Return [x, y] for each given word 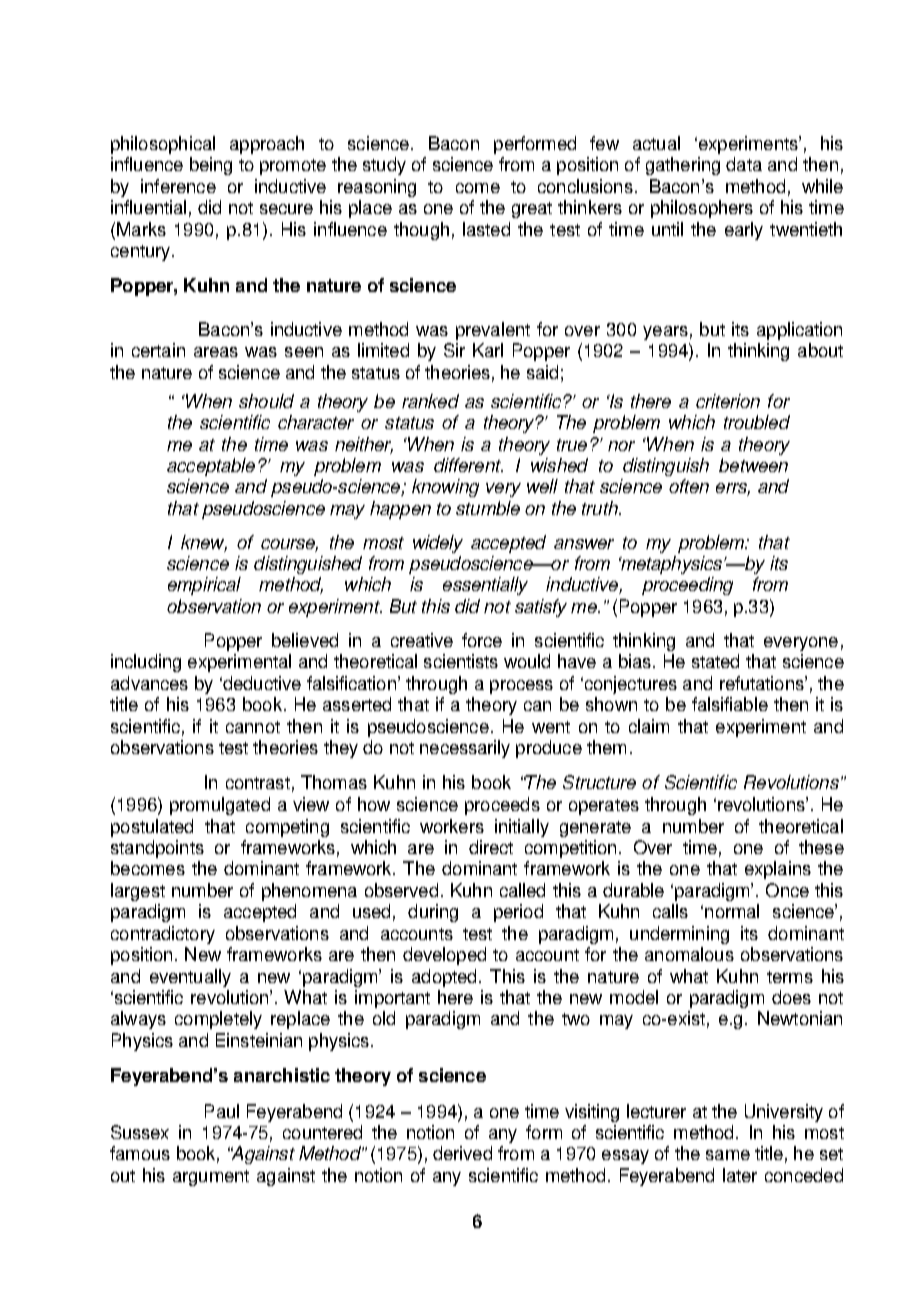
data [744, 164]
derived [462, 1153]
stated [715, 661]
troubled [757, 422]
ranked [430, 401]
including [146, 663]
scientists [461, 661]
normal [732, 911]
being [211, 166]
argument [211, 1178]
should [266, 401]
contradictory [163, 935]
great [532, 210]
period [518, 913]
